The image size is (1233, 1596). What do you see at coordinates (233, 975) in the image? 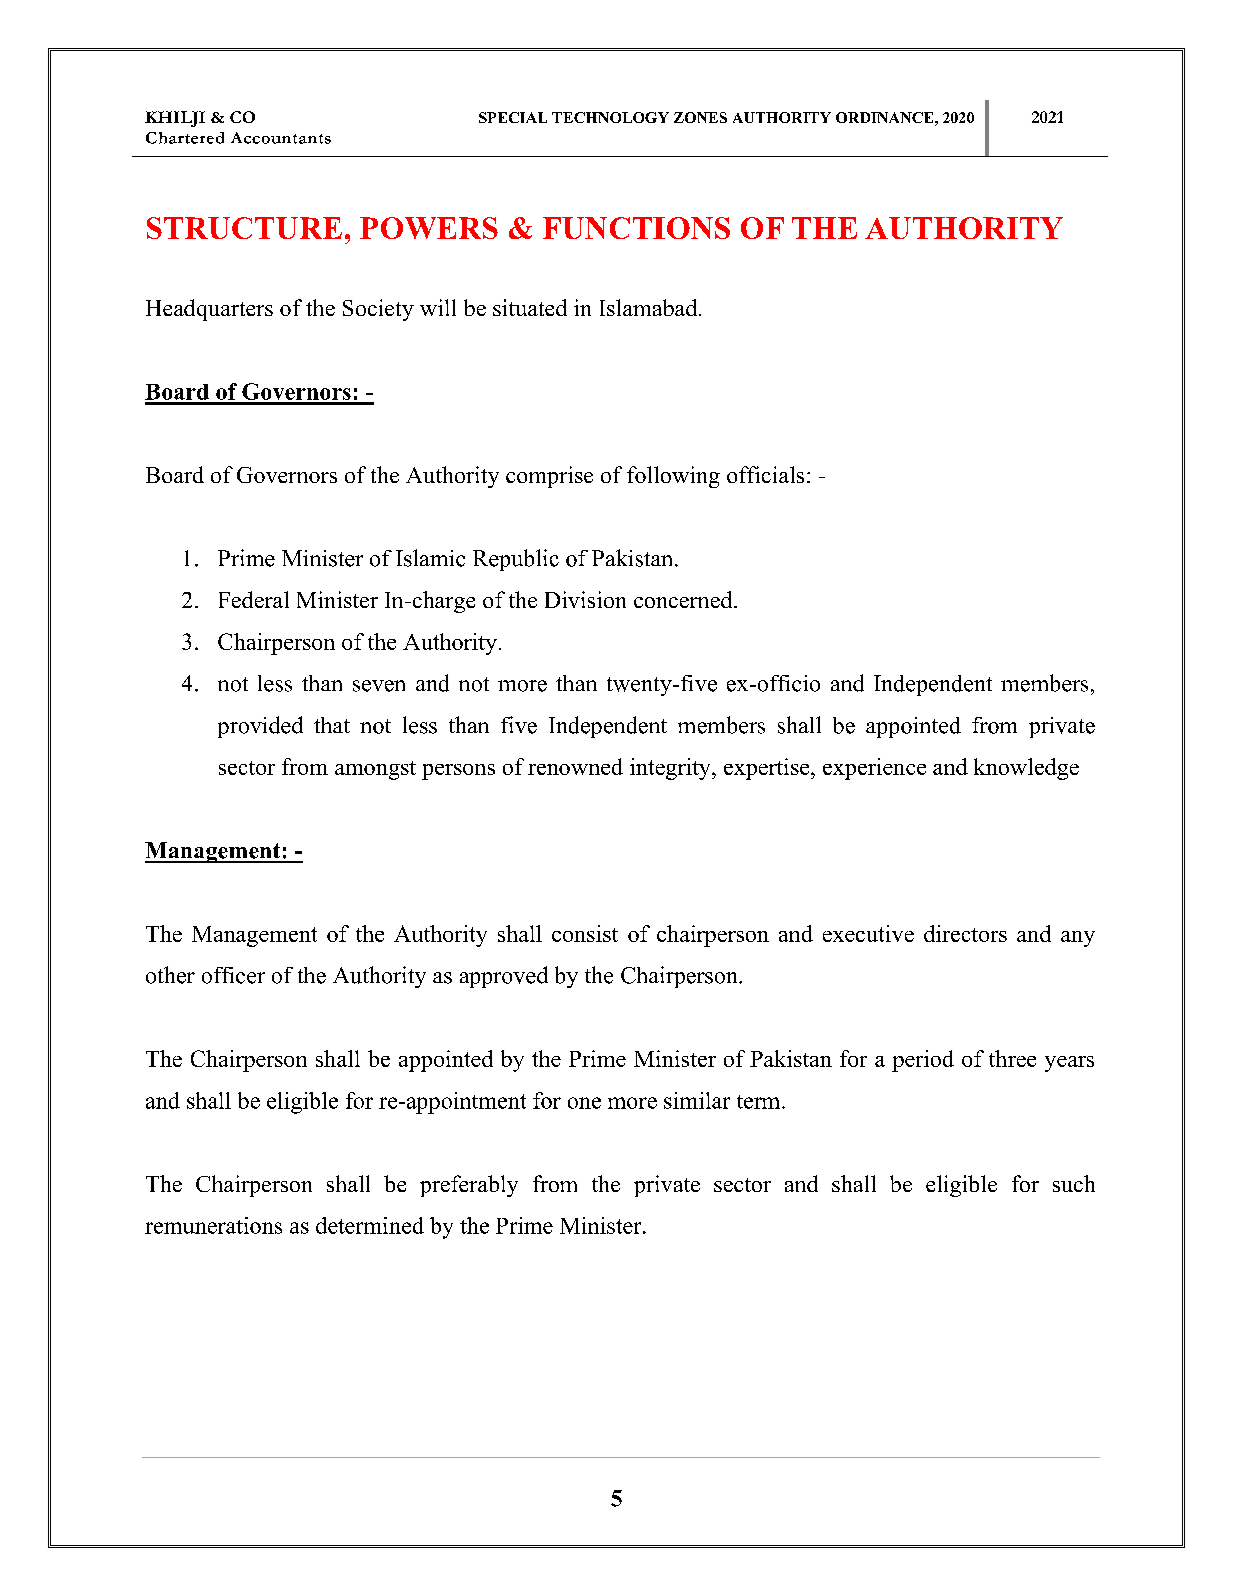
I see `officer` at bounding box center [233, 975].
